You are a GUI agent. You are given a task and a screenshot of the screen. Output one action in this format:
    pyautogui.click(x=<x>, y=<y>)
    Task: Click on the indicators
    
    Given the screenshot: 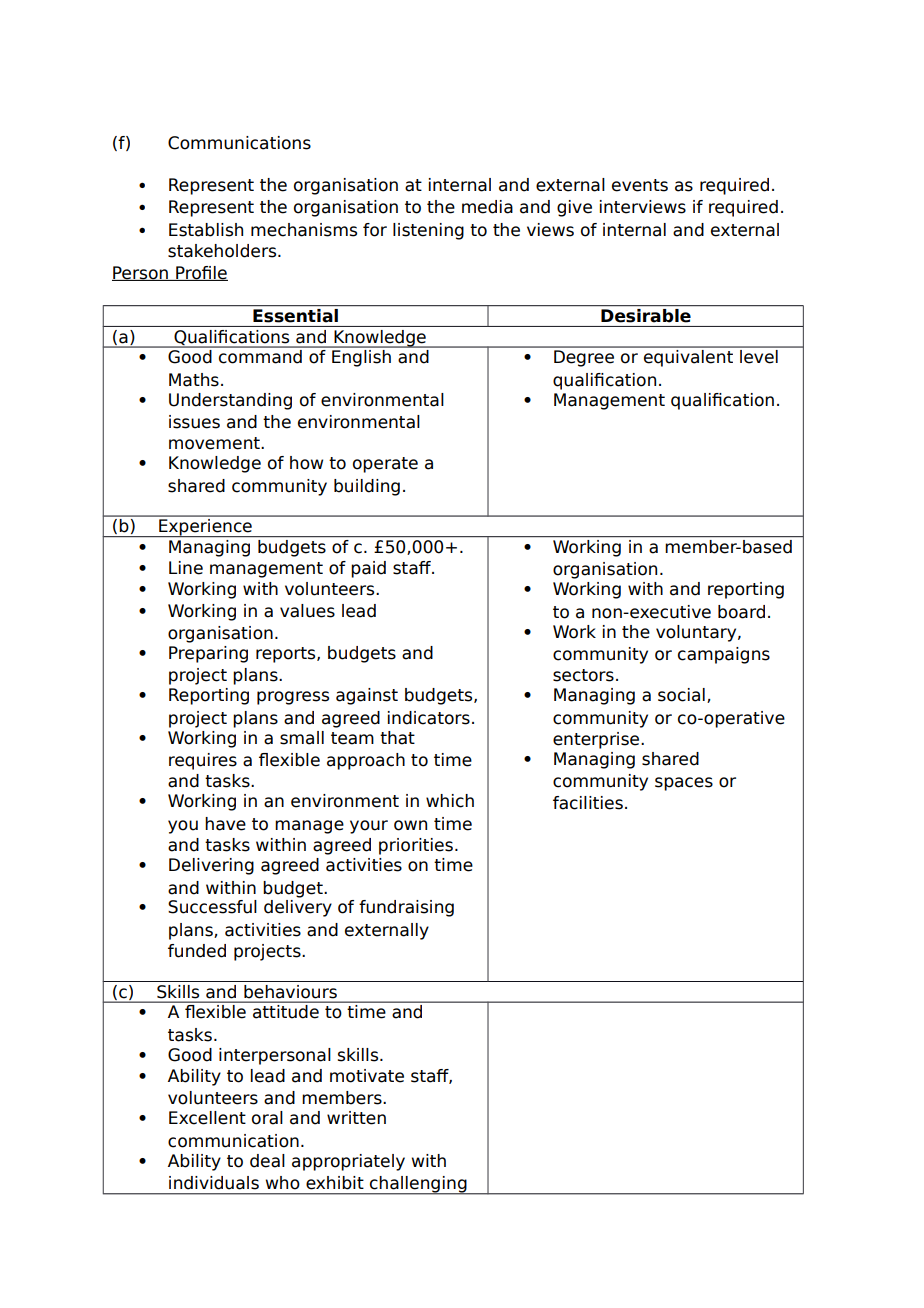 What is the action you would take?
    pyautogui.click(x=429, y=718)
